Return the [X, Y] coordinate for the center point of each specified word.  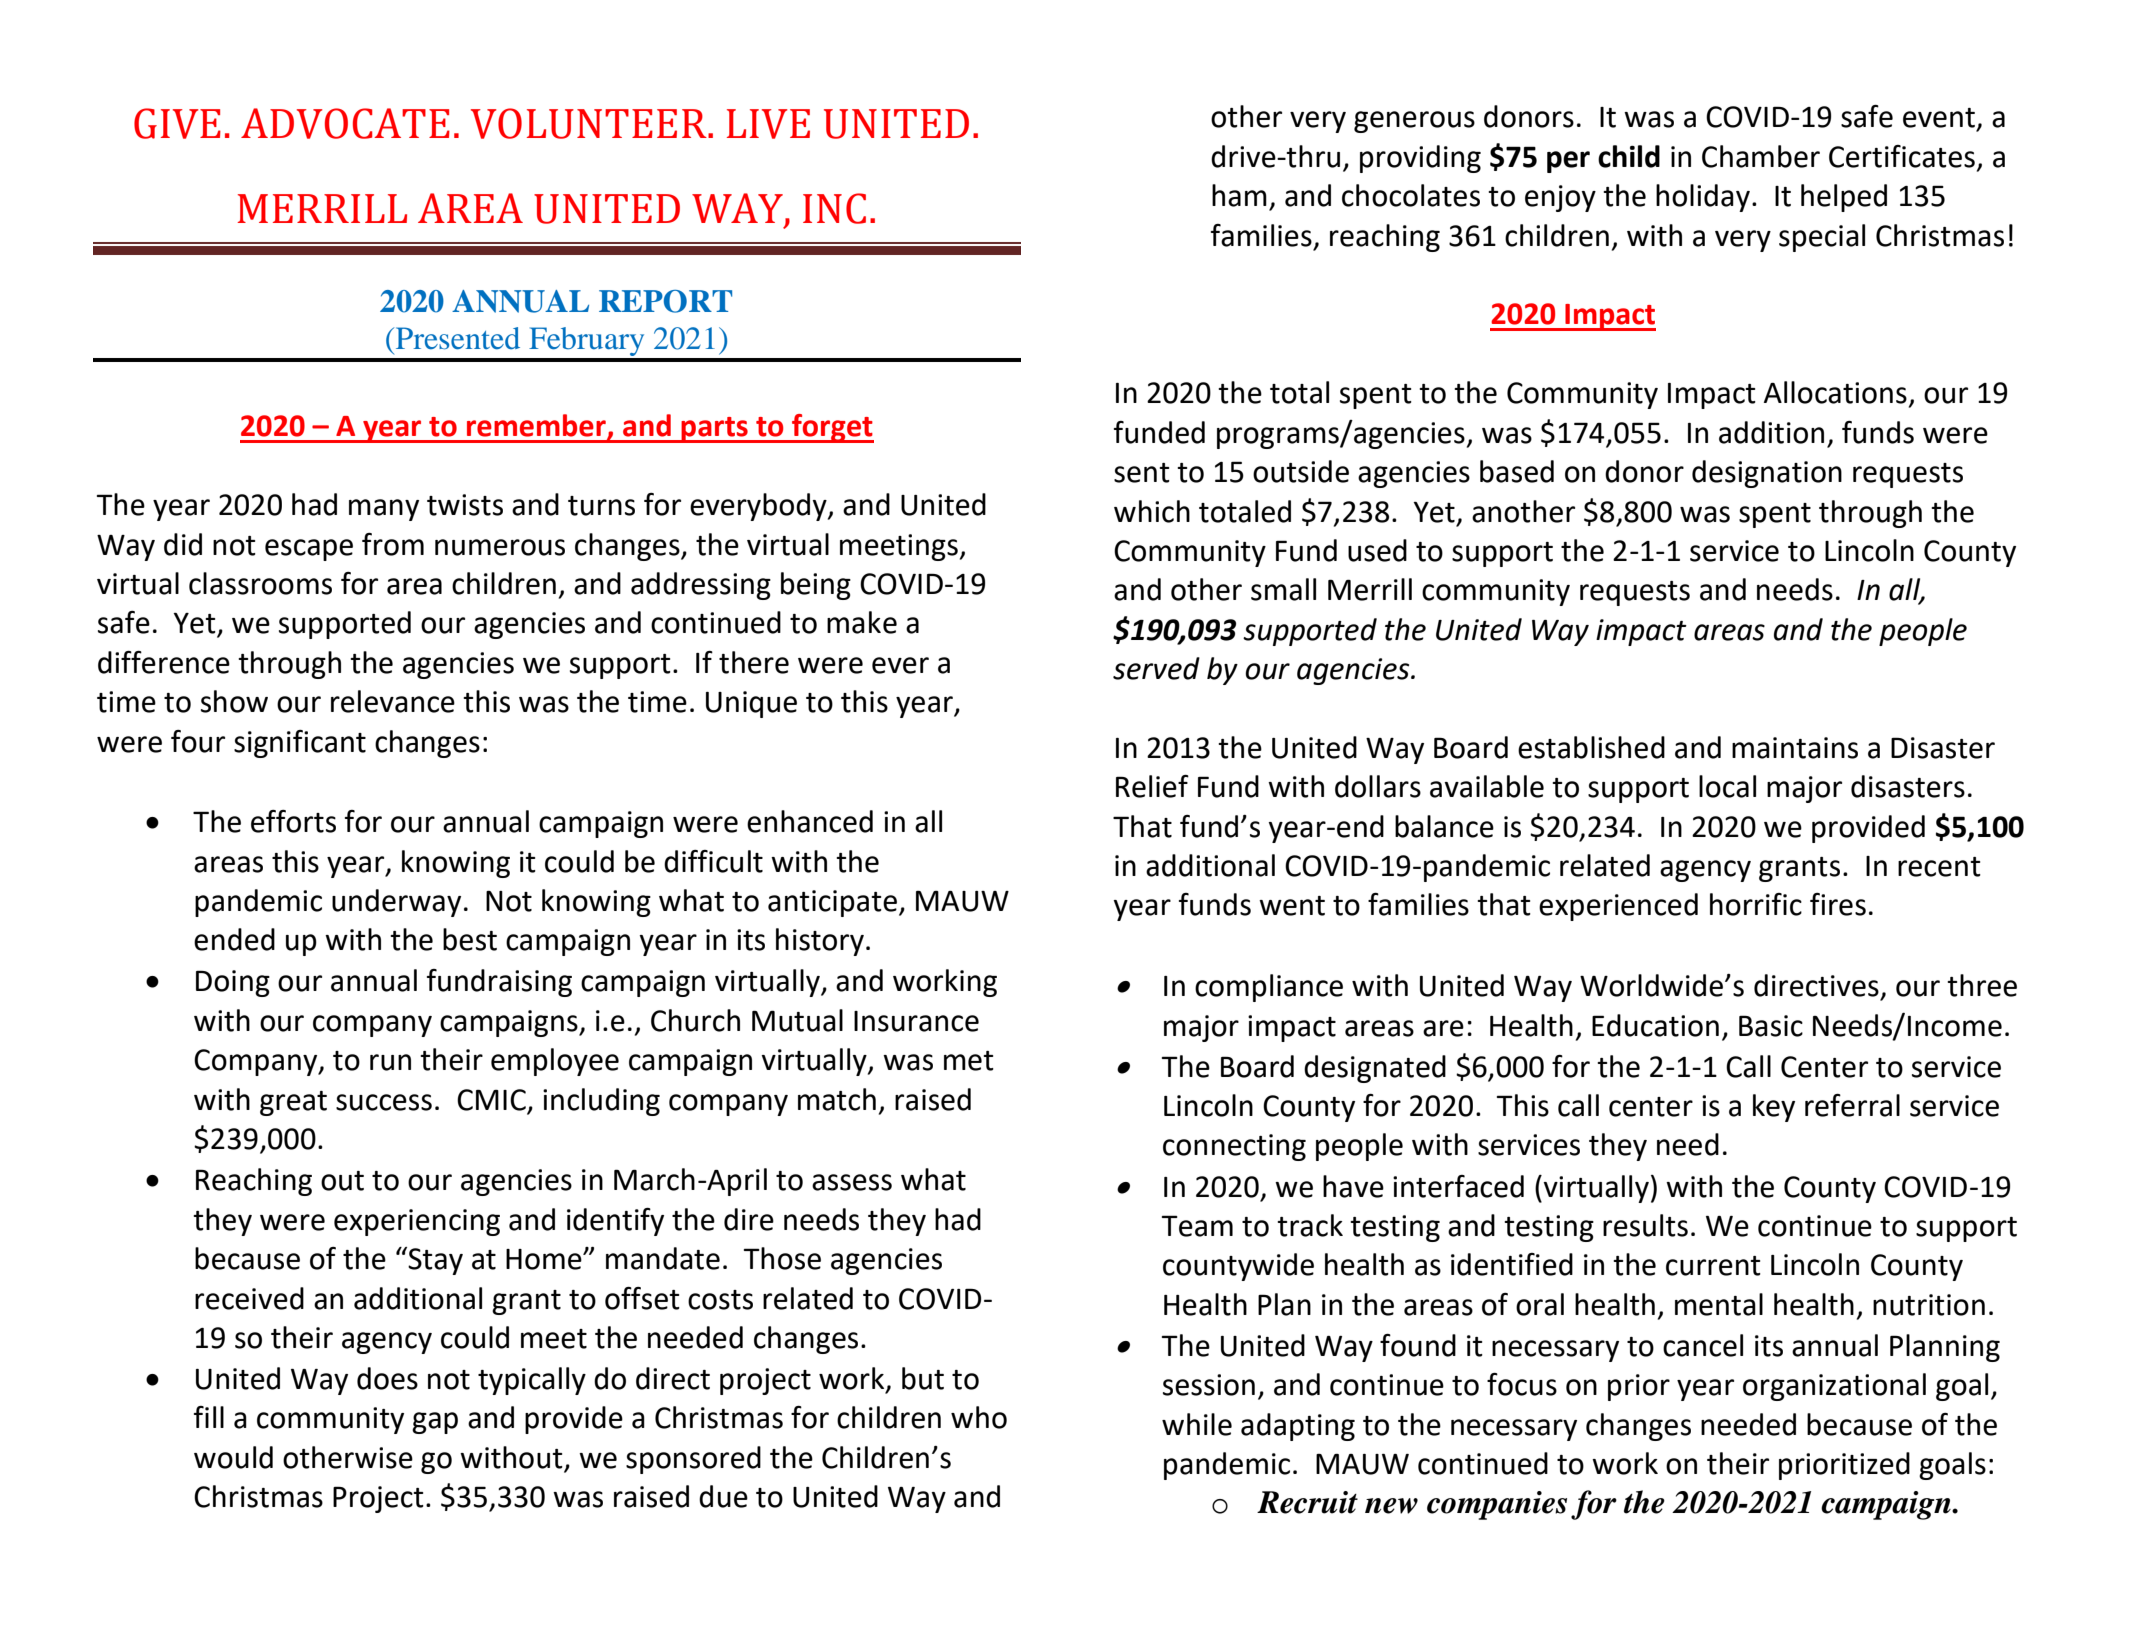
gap [435, 1423]
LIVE [768, 124]
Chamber [1761, 156]
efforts [293, 821]
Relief [1152, 786]
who [979, 1417]
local [1727, 786]
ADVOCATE [345, 123]
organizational [1834, 1387]
